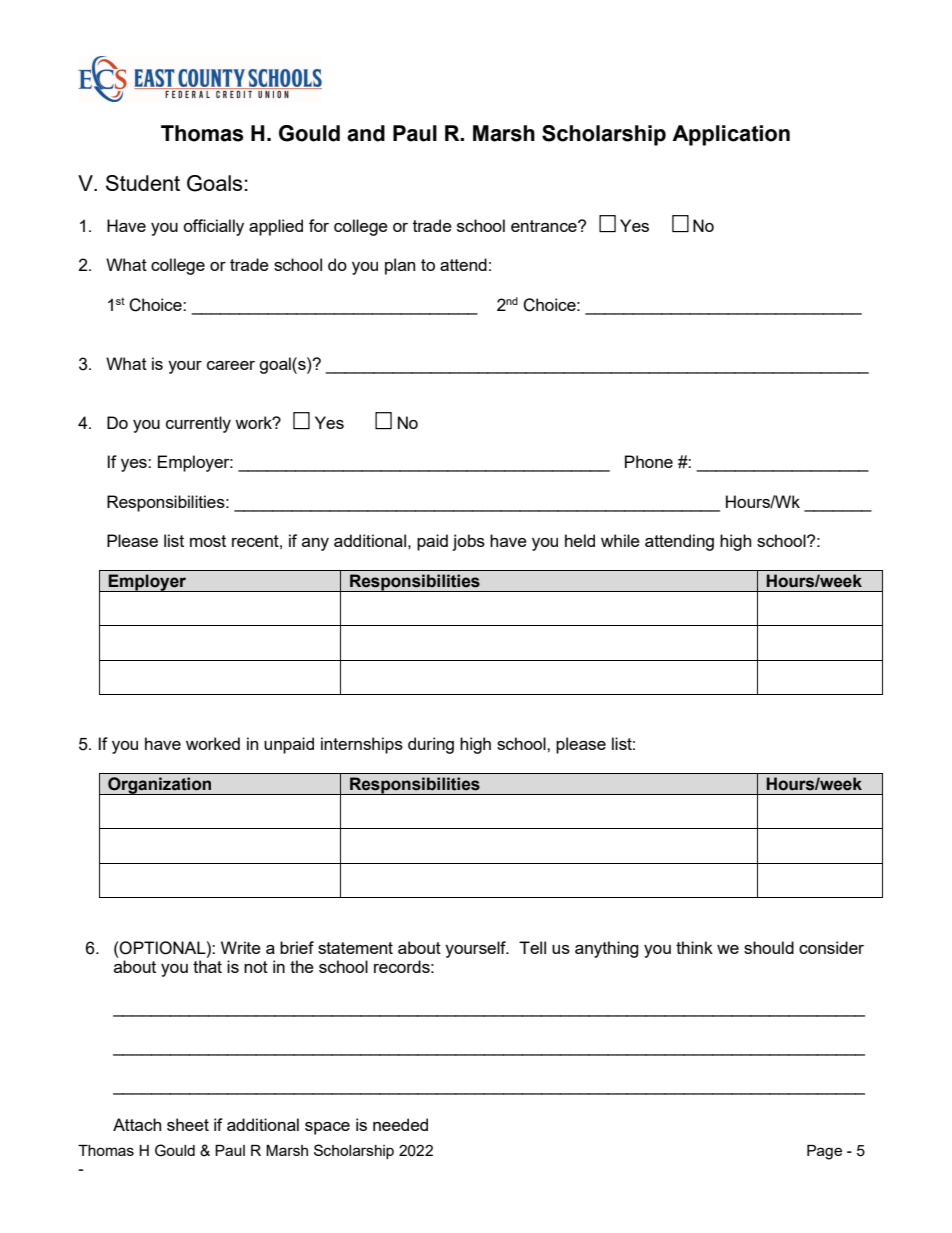 The image size is (952, 1233). Describe the element at coordinates (545, 226) in the screenshot. I see `entrance` at that location.
